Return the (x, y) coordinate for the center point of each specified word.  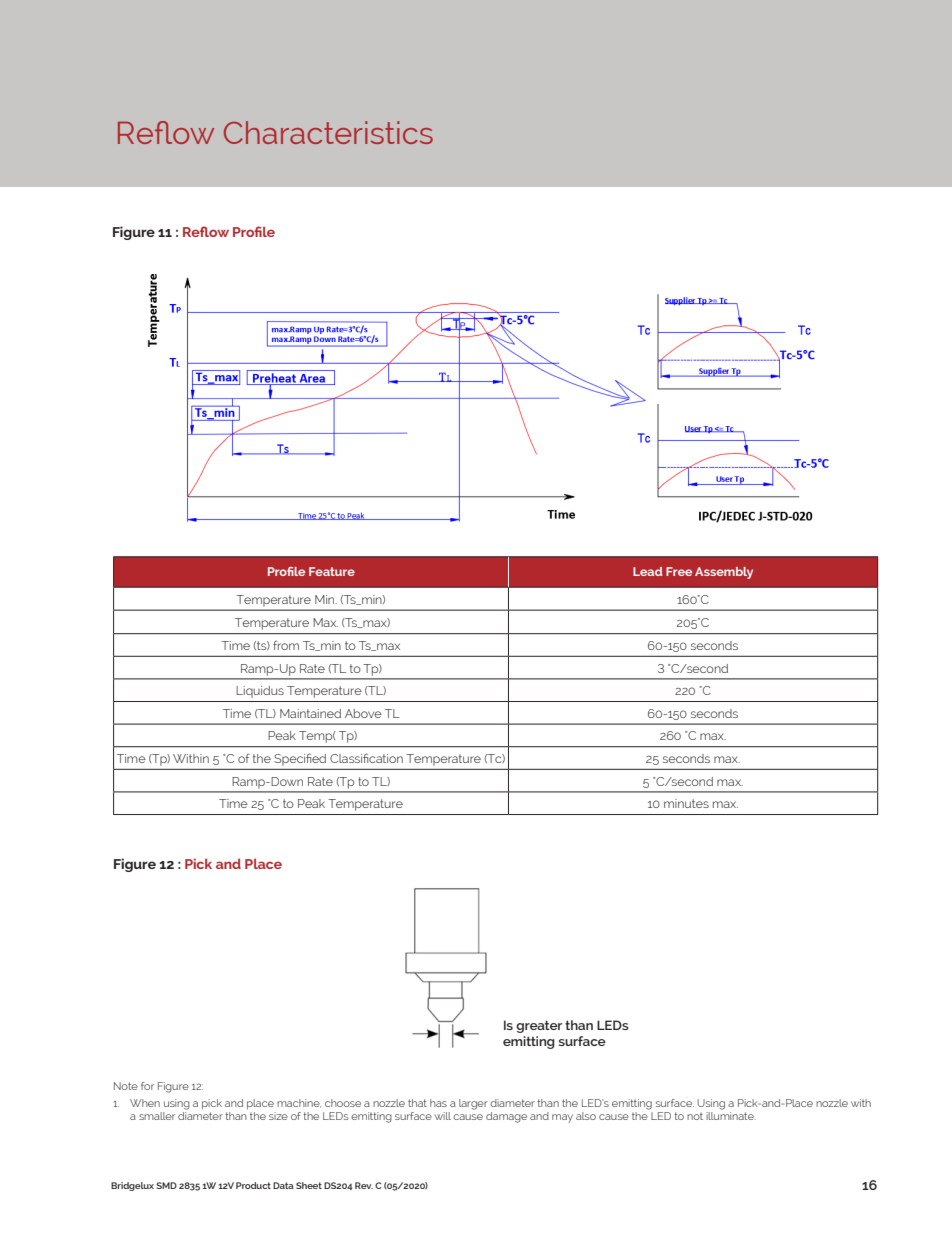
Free (679, 571)
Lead (648, 571)
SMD (166, 1185)
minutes (686, 803)
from (286, 645)
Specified (300, 759)
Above (363, 713)
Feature (332, 571)
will (443, 1116)
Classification (366, 758)
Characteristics (328, 132)
